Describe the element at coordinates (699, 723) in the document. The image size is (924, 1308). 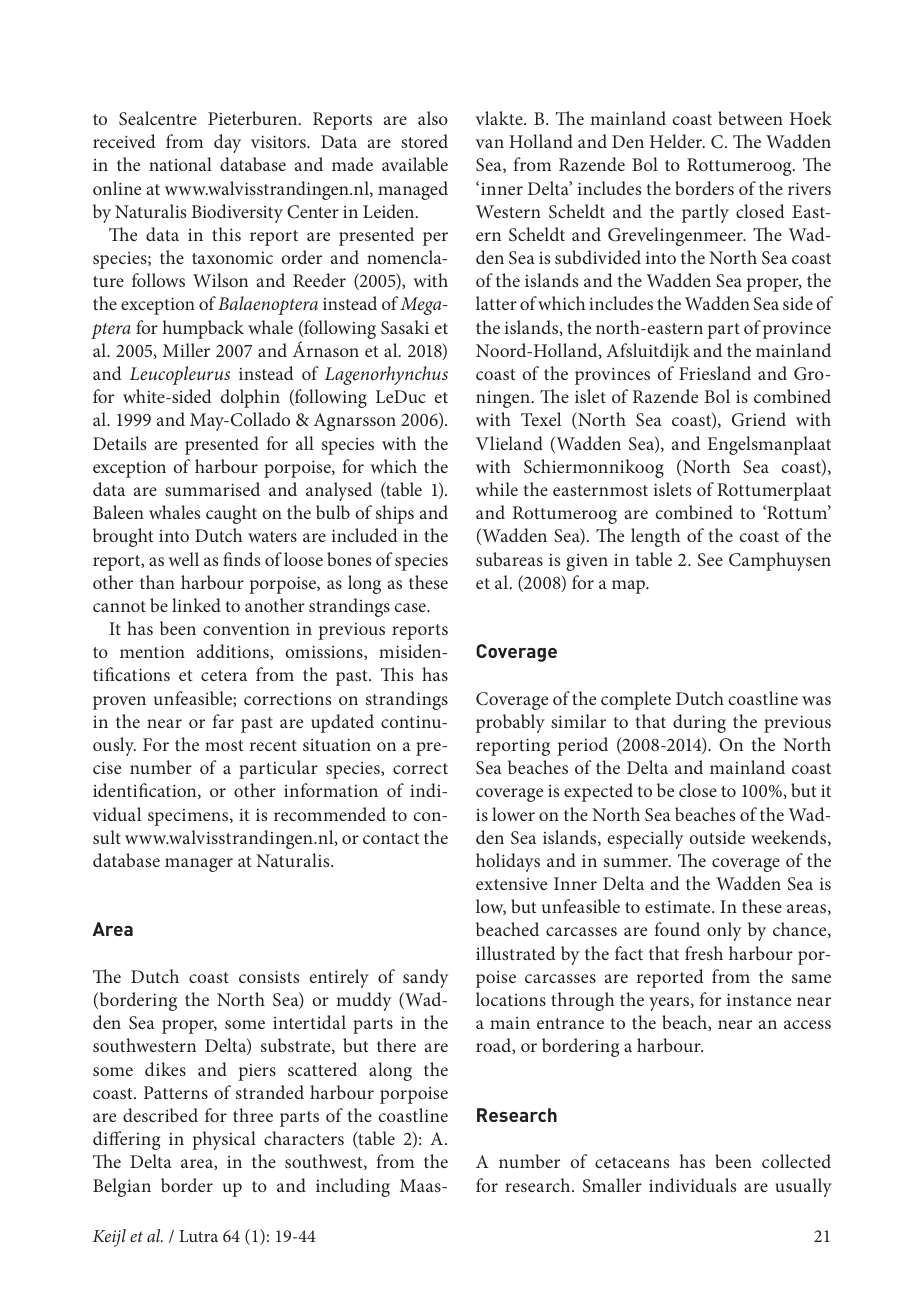
I see `during` at that location.
